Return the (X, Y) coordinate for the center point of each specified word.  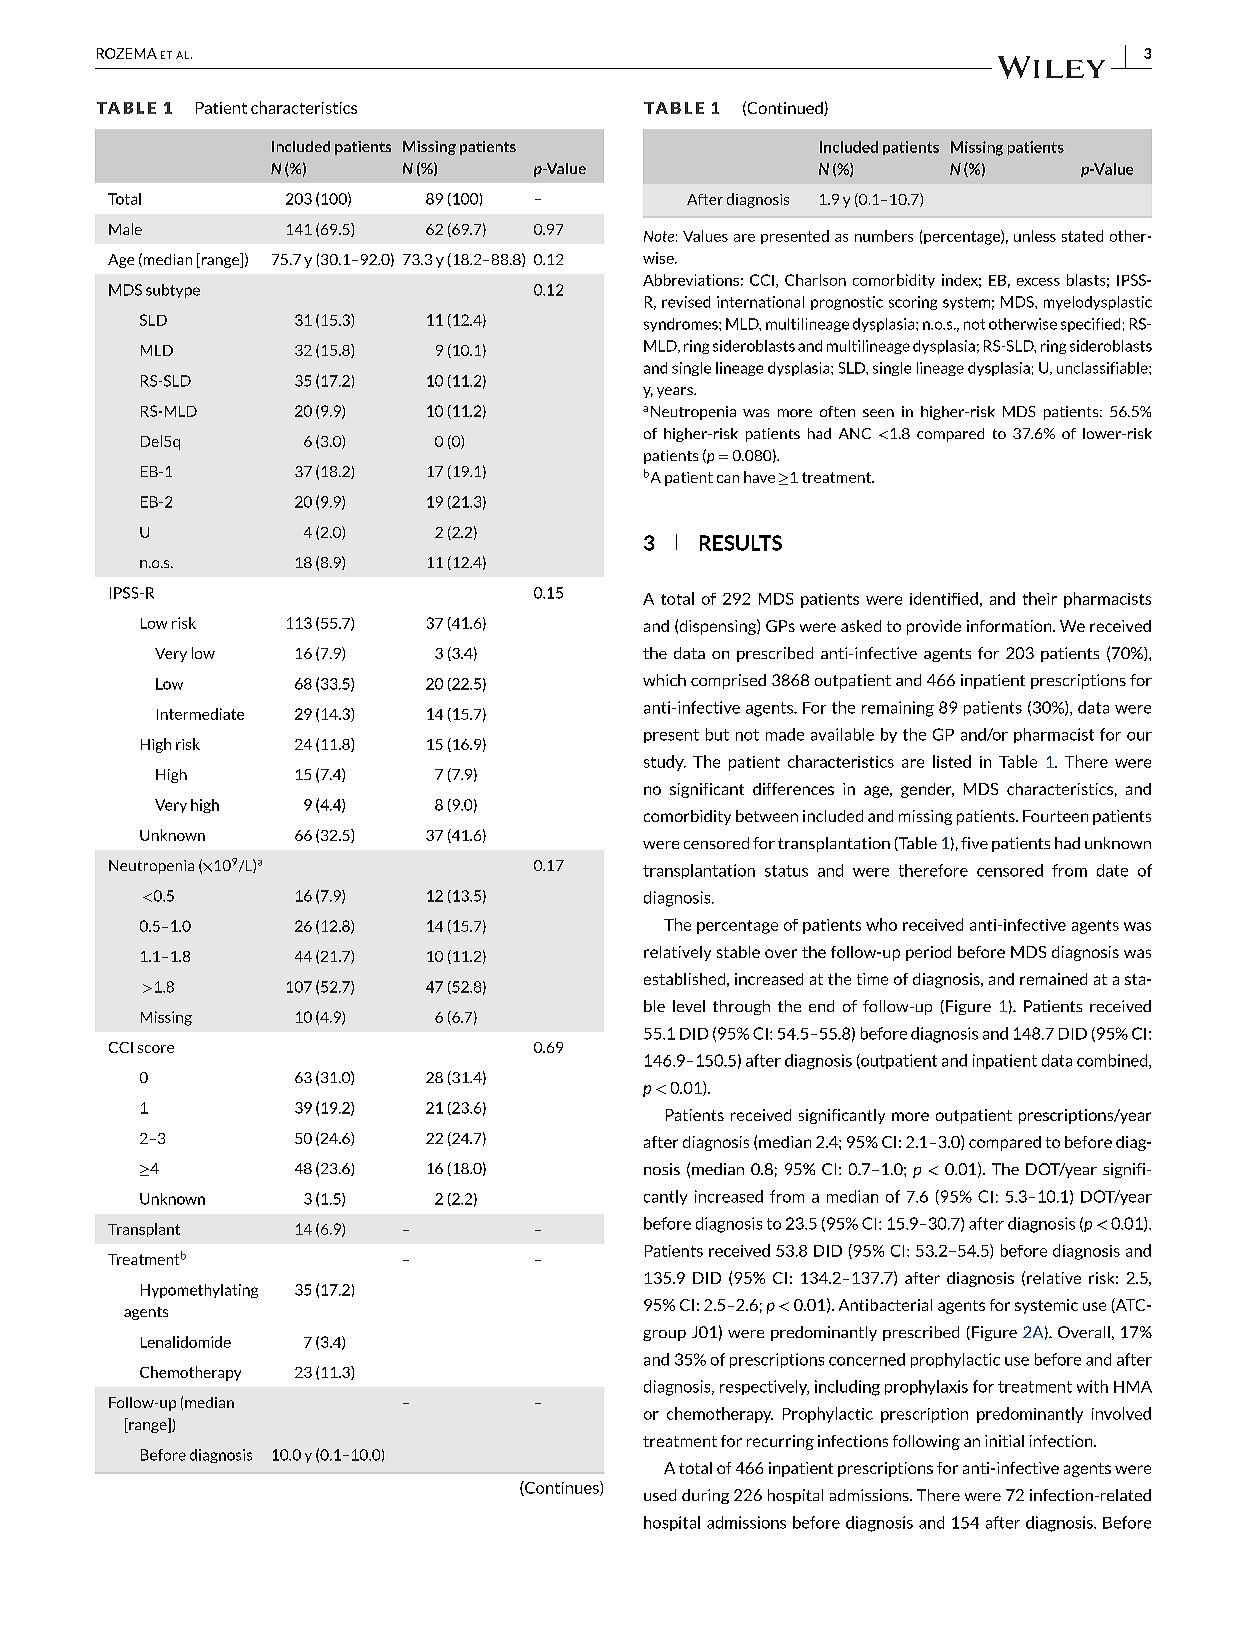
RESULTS (741, 543)
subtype (173, 291)
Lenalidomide (186, 1342)
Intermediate (200, 714)
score (156, 1049)
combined (1113, 1061)
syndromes (682, 325)
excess (1038, 282)
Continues (562, 1488)
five (974, 843)
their (1040, 598)
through (741, 1007)
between (767, 816)
